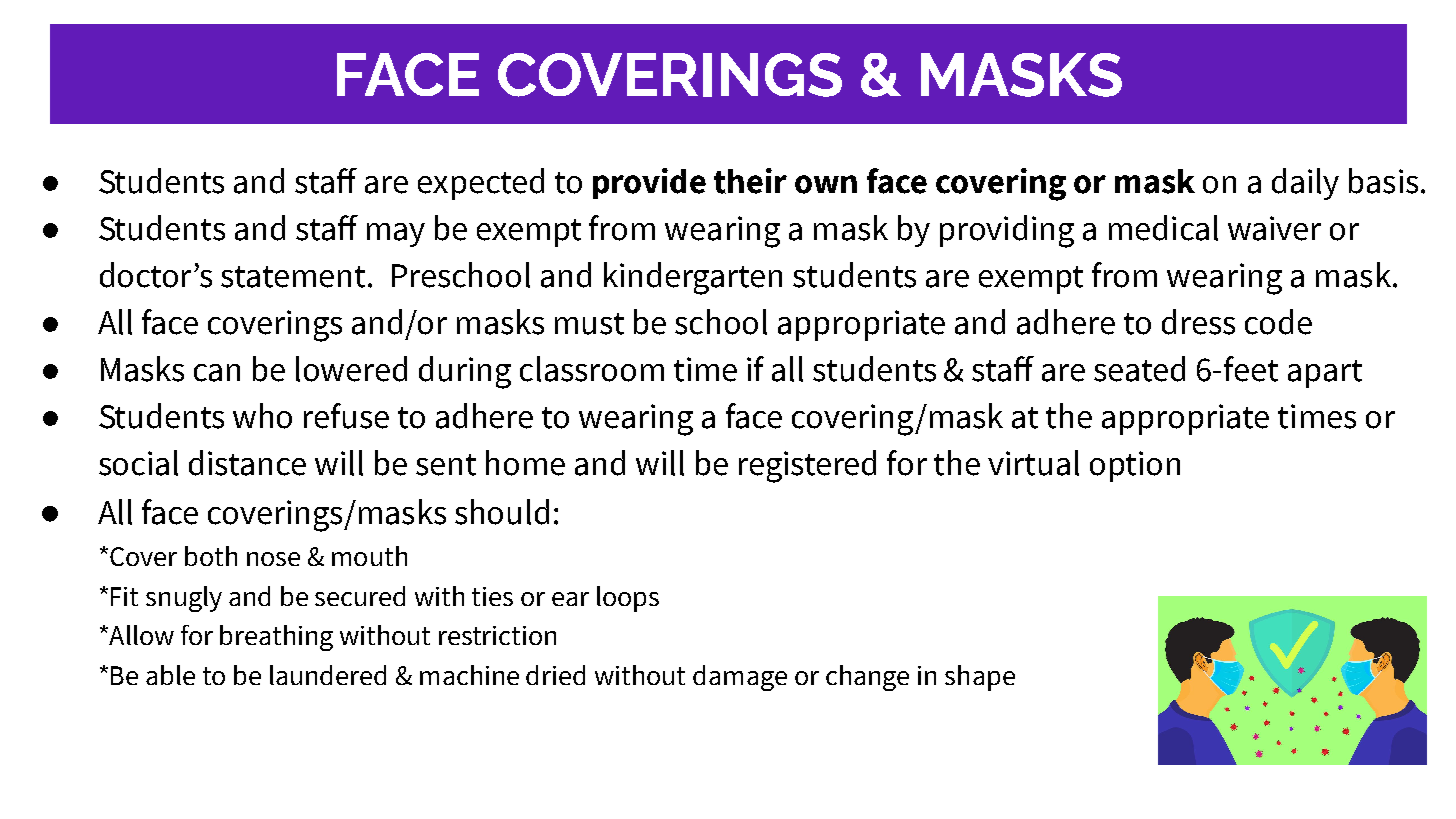 Image resolution: width=1456 pixels, height=819 pixels. I want to click on daily, so click(1305, 184).
